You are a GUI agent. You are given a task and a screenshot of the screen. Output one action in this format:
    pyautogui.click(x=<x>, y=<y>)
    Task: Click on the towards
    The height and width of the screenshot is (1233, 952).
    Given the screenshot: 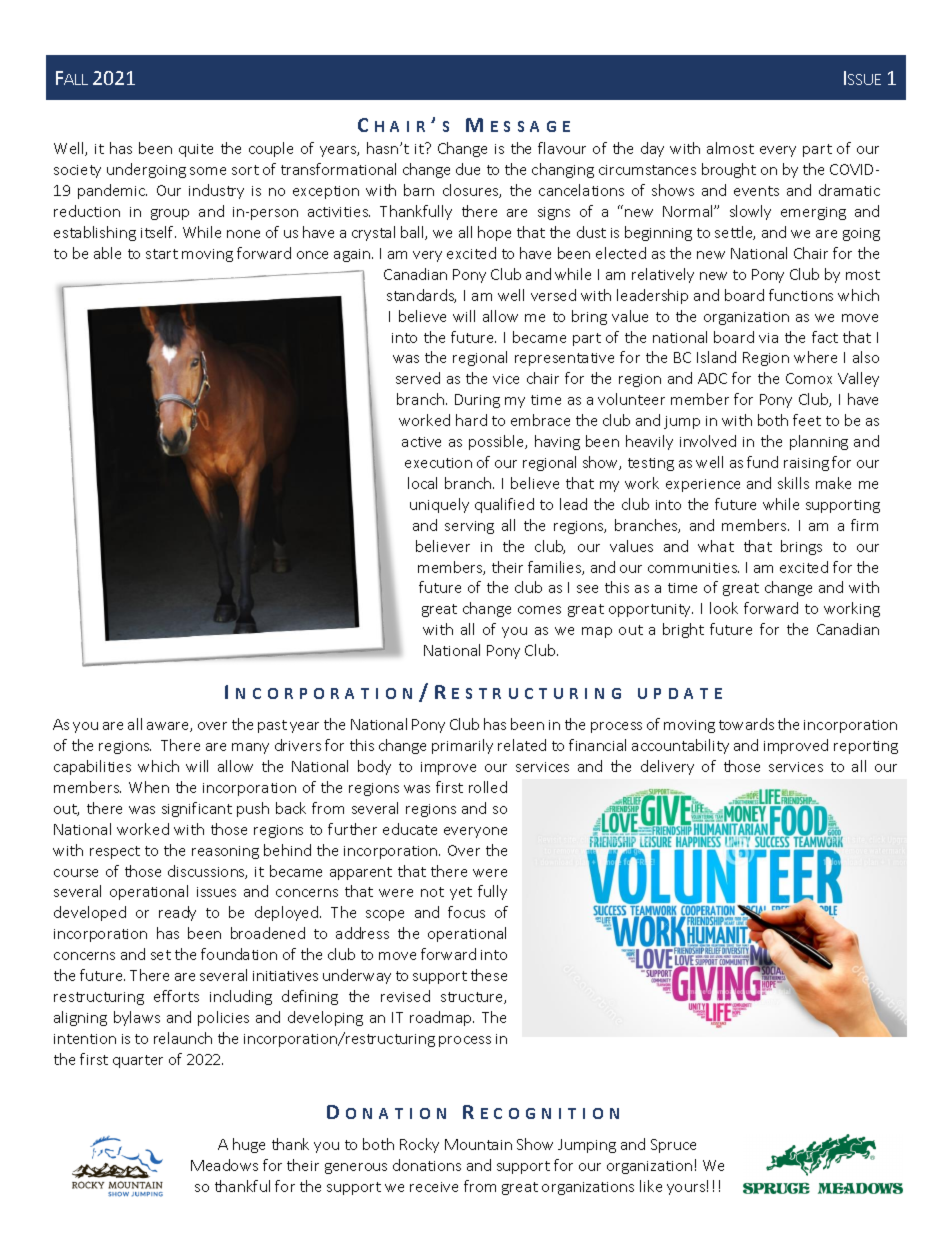 What is the action you would take?
    pyautogui.click(x=746, y=724)
